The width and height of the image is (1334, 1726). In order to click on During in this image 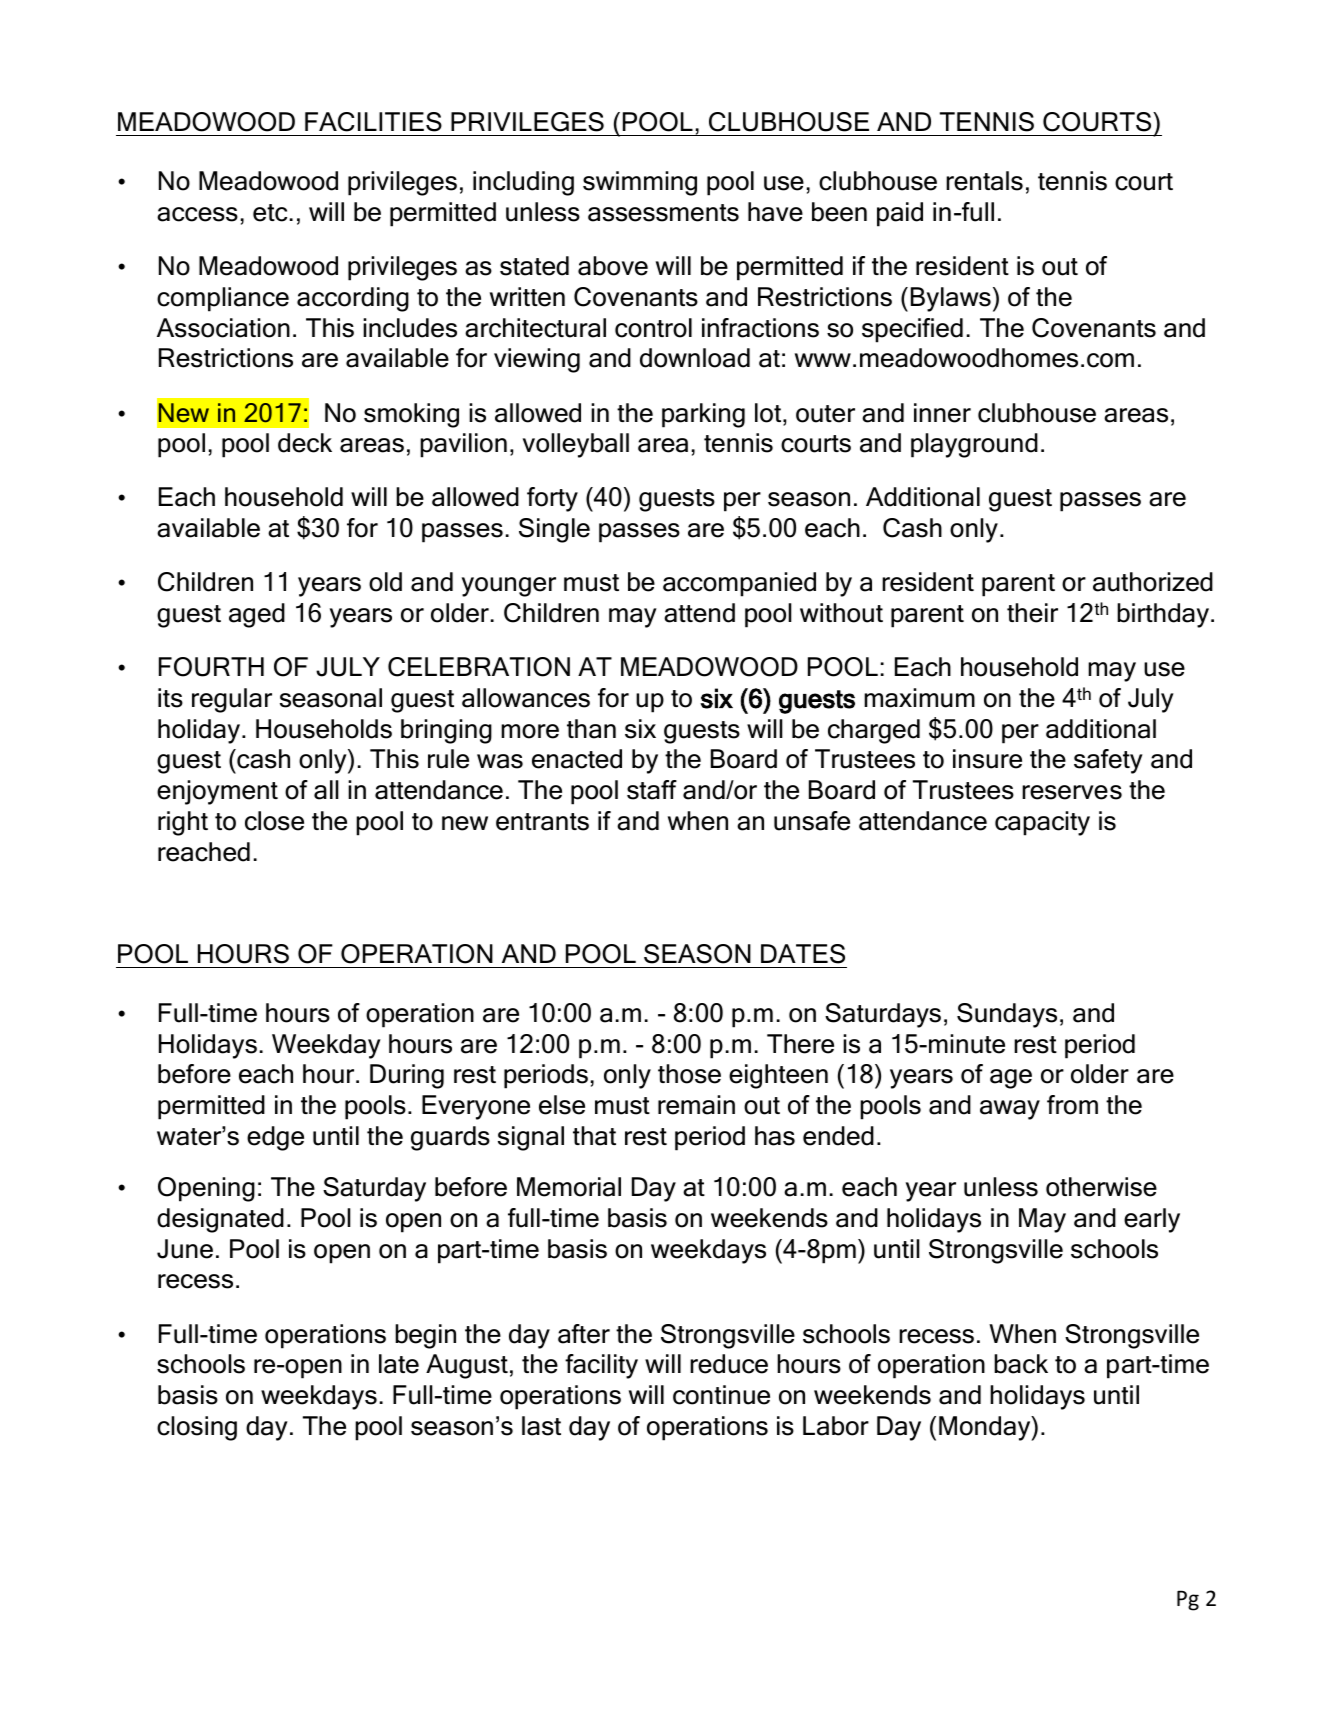, I will do `click(407, 1076)`.
